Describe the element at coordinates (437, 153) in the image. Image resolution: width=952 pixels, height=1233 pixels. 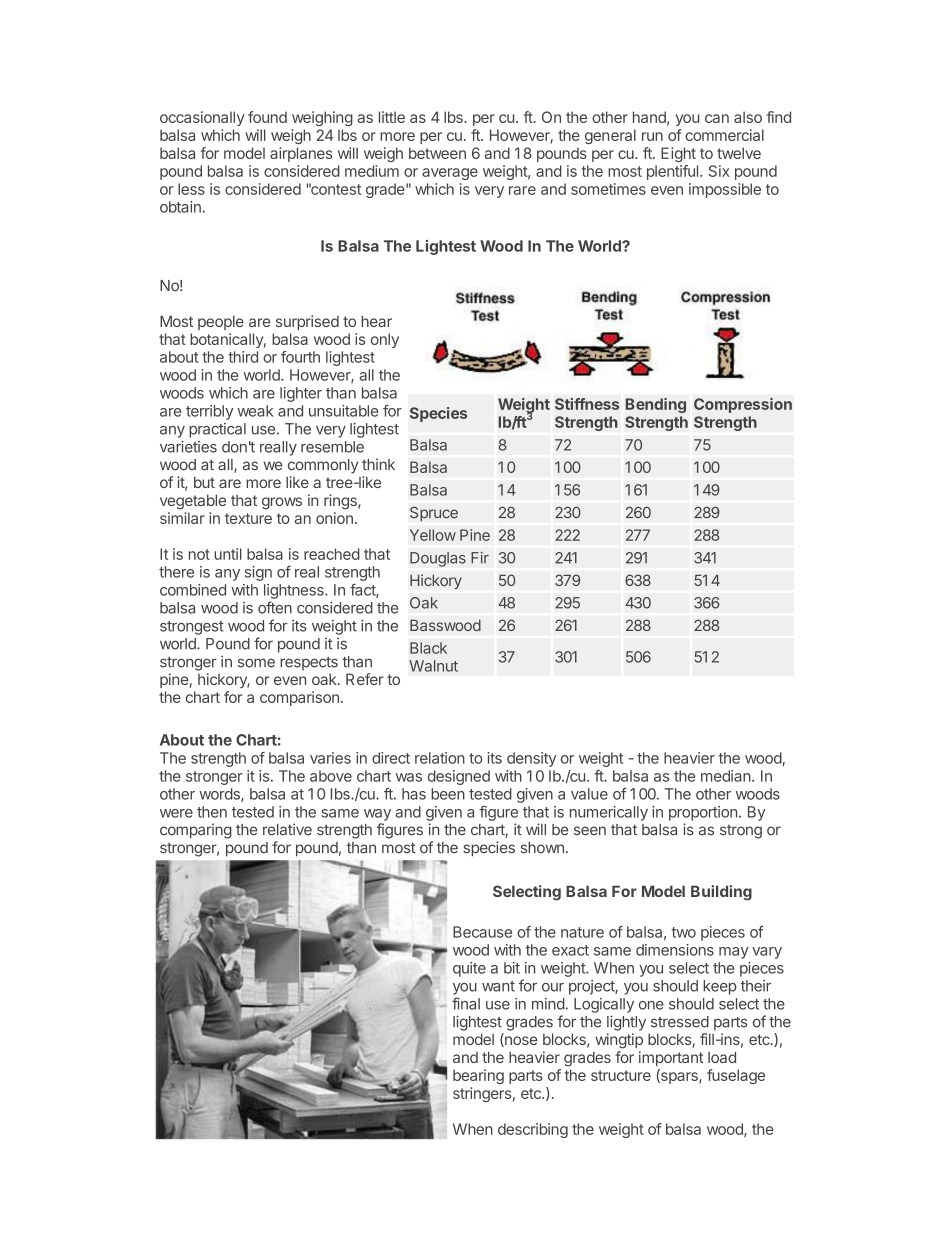
I see `between` at that location.
